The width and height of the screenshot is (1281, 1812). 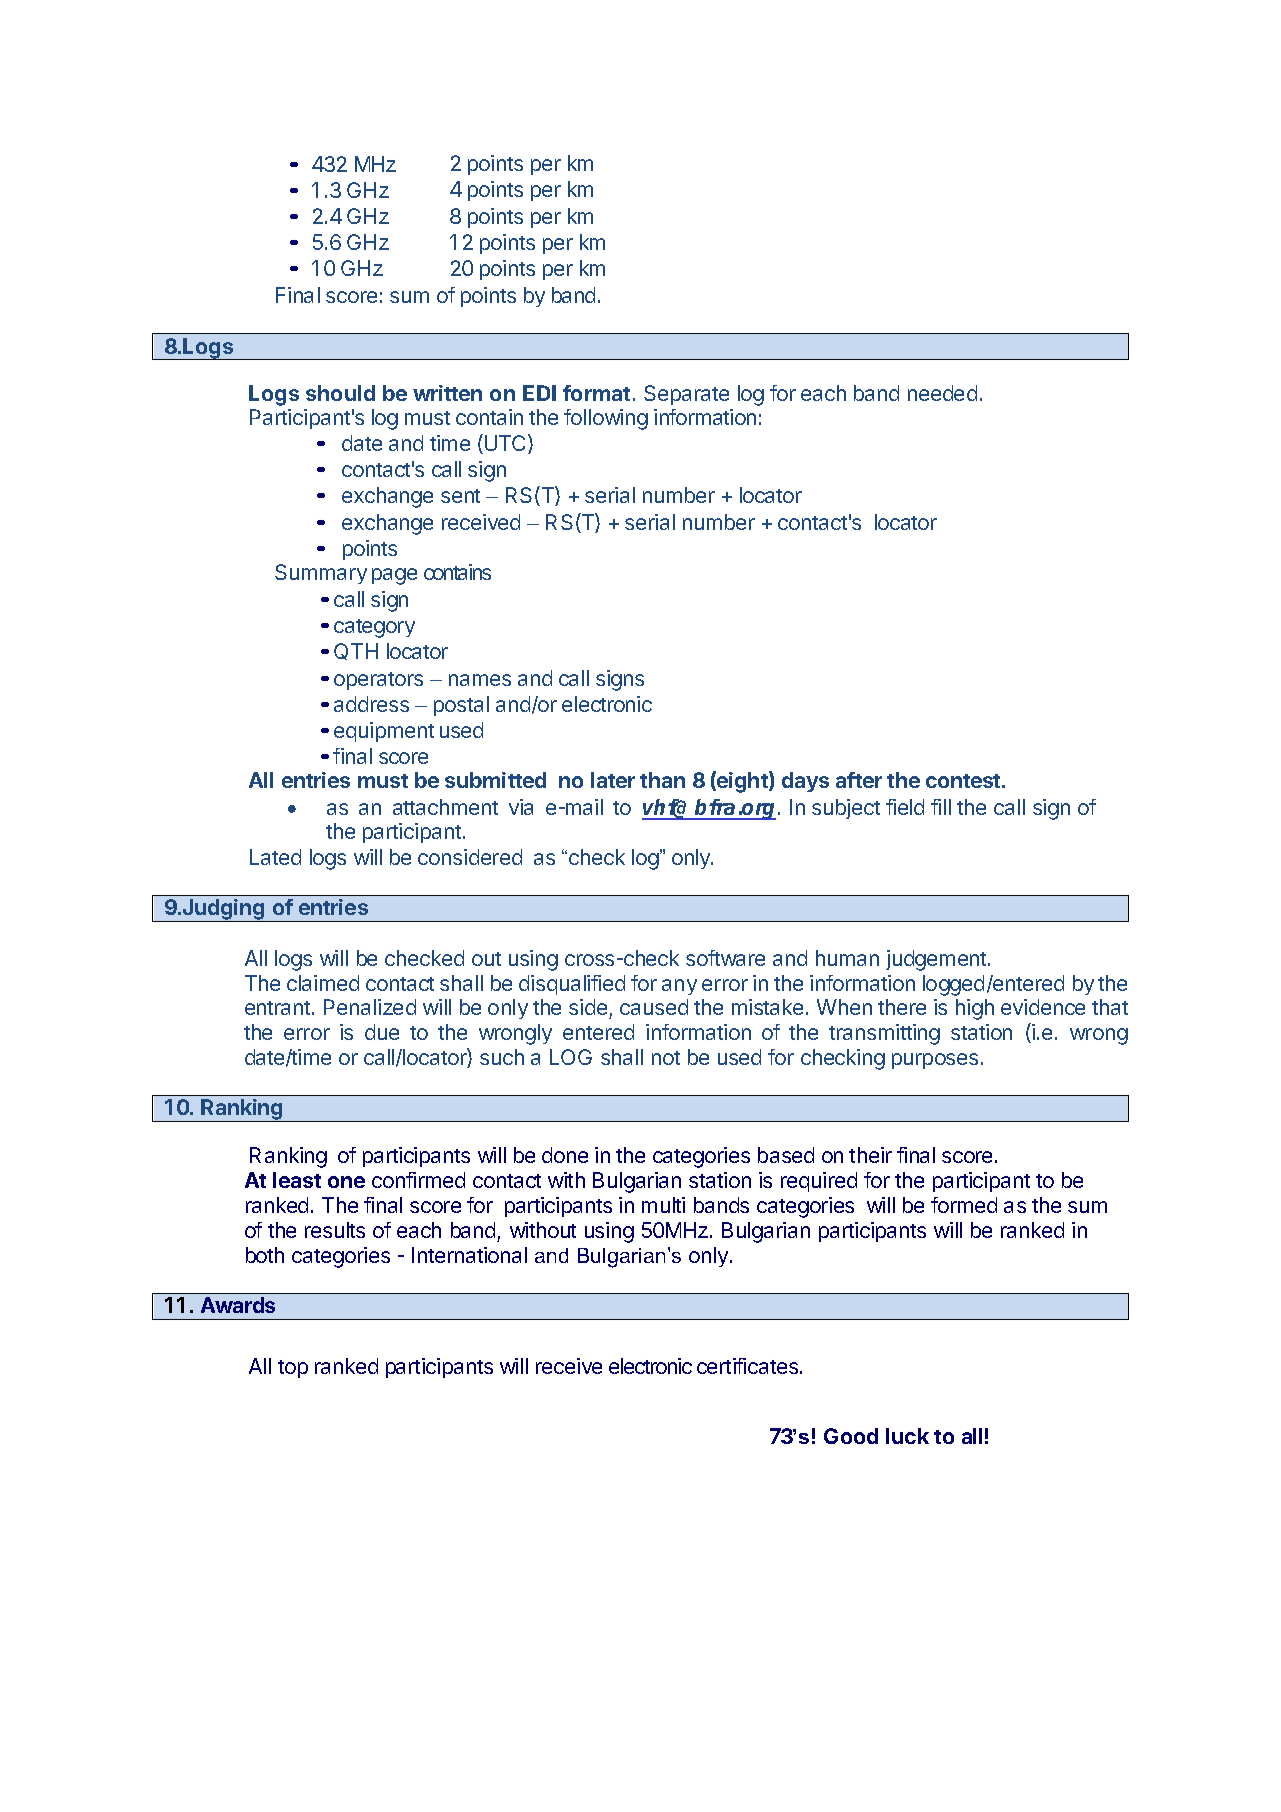 What do you see at coordinates (942, 393) in the screenshot?
I see `needed` at bounding box center [942, 393].
